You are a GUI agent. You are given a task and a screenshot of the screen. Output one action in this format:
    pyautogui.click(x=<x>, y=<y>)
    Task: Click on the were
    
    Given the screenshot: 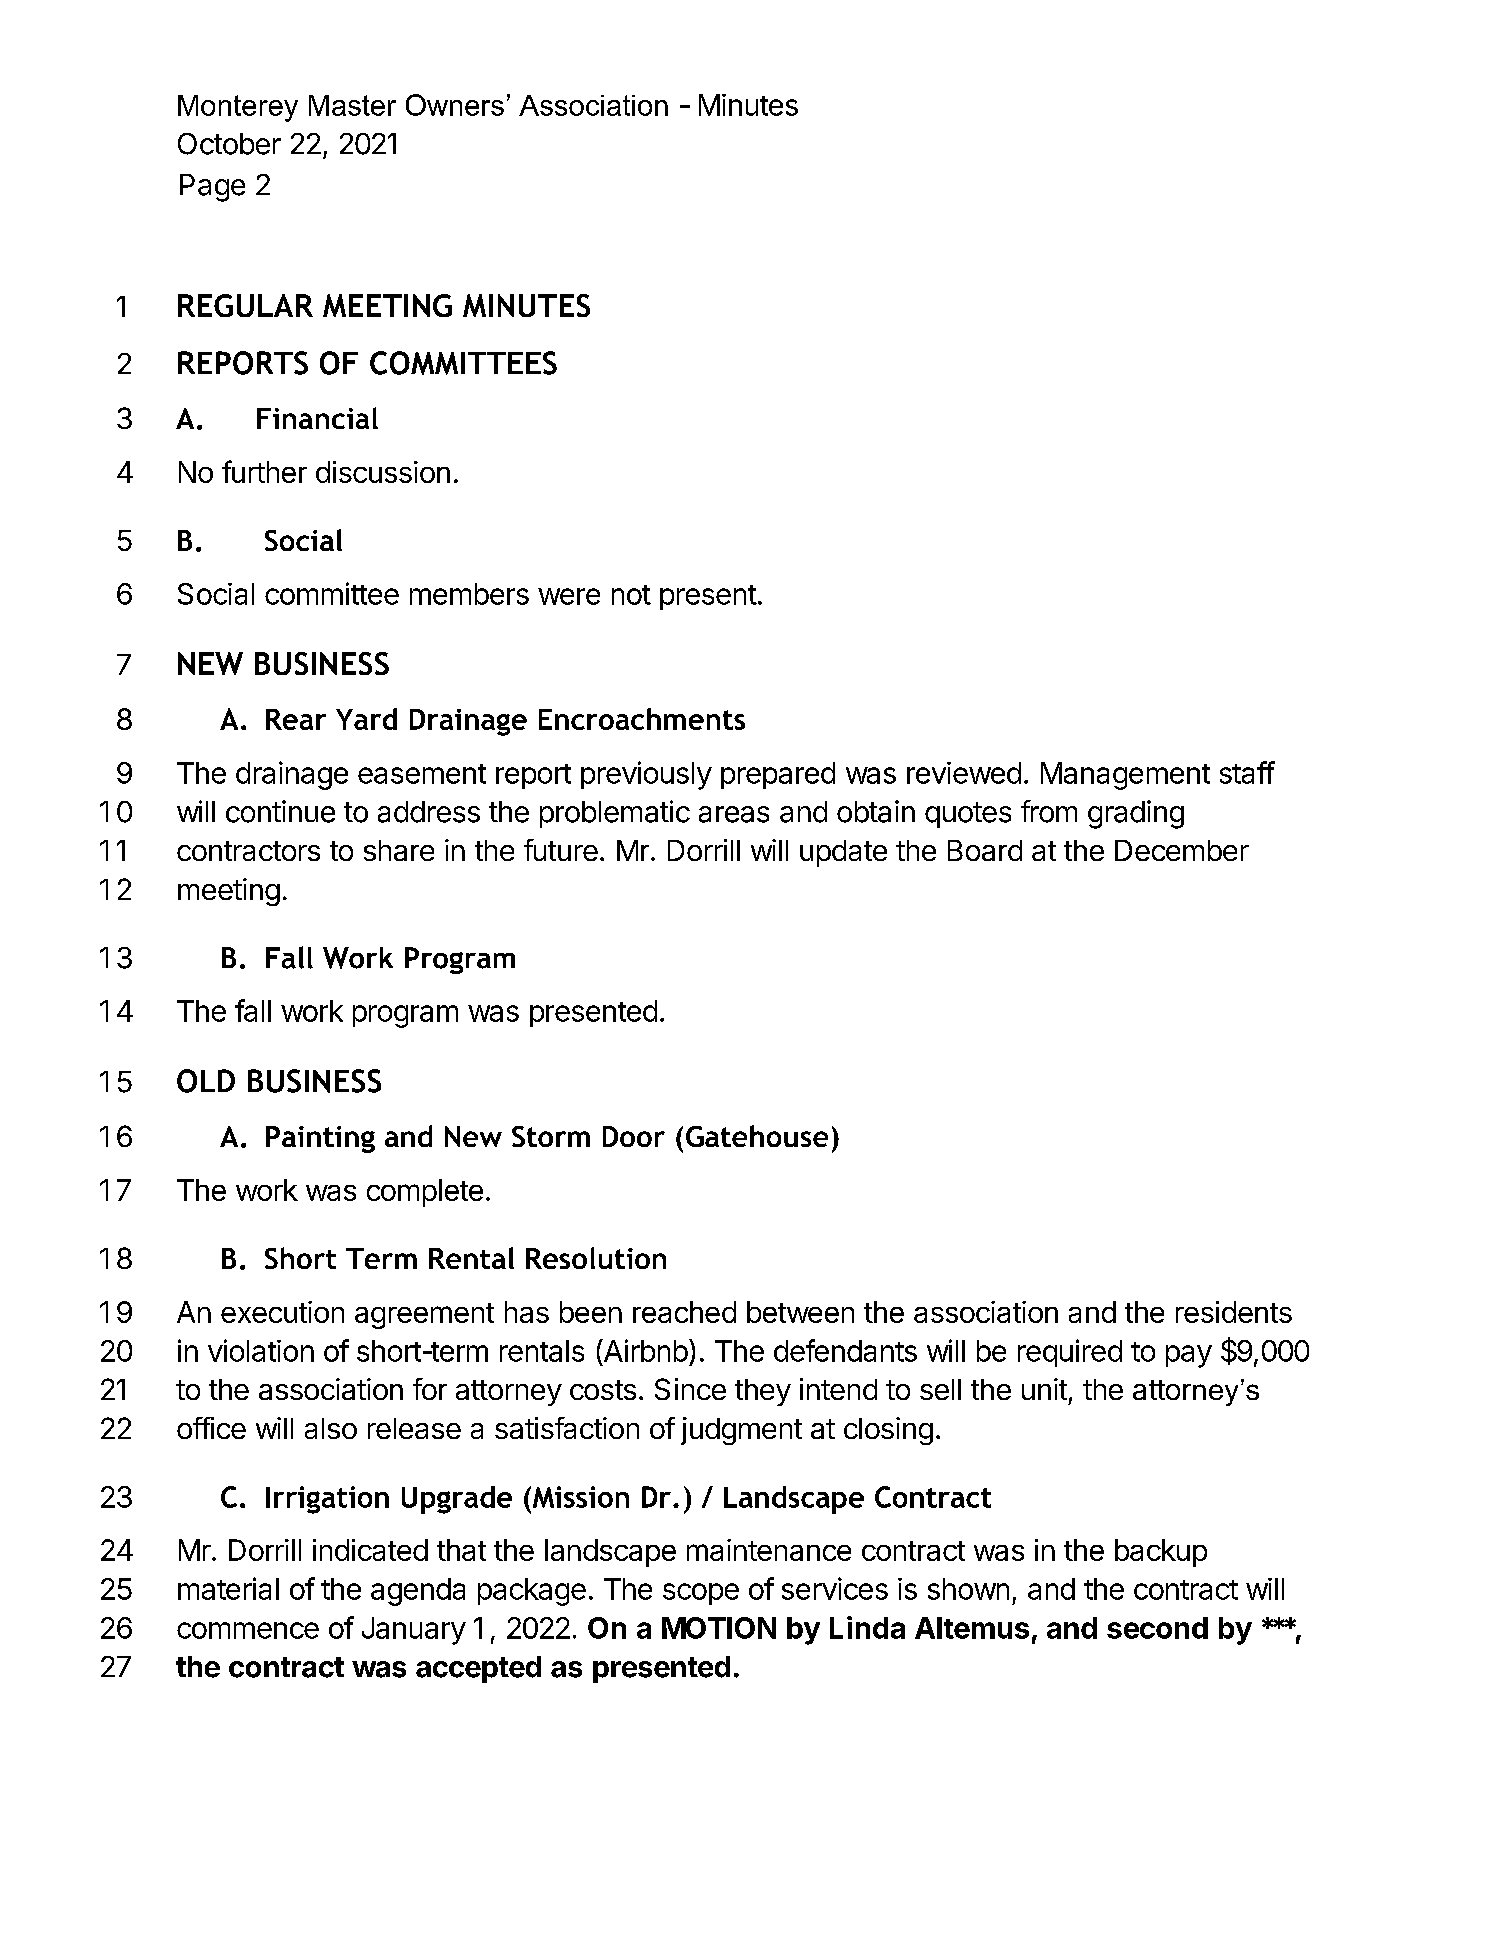 What is the action you would take?
    pyautogui.click(x=569, y=596)
